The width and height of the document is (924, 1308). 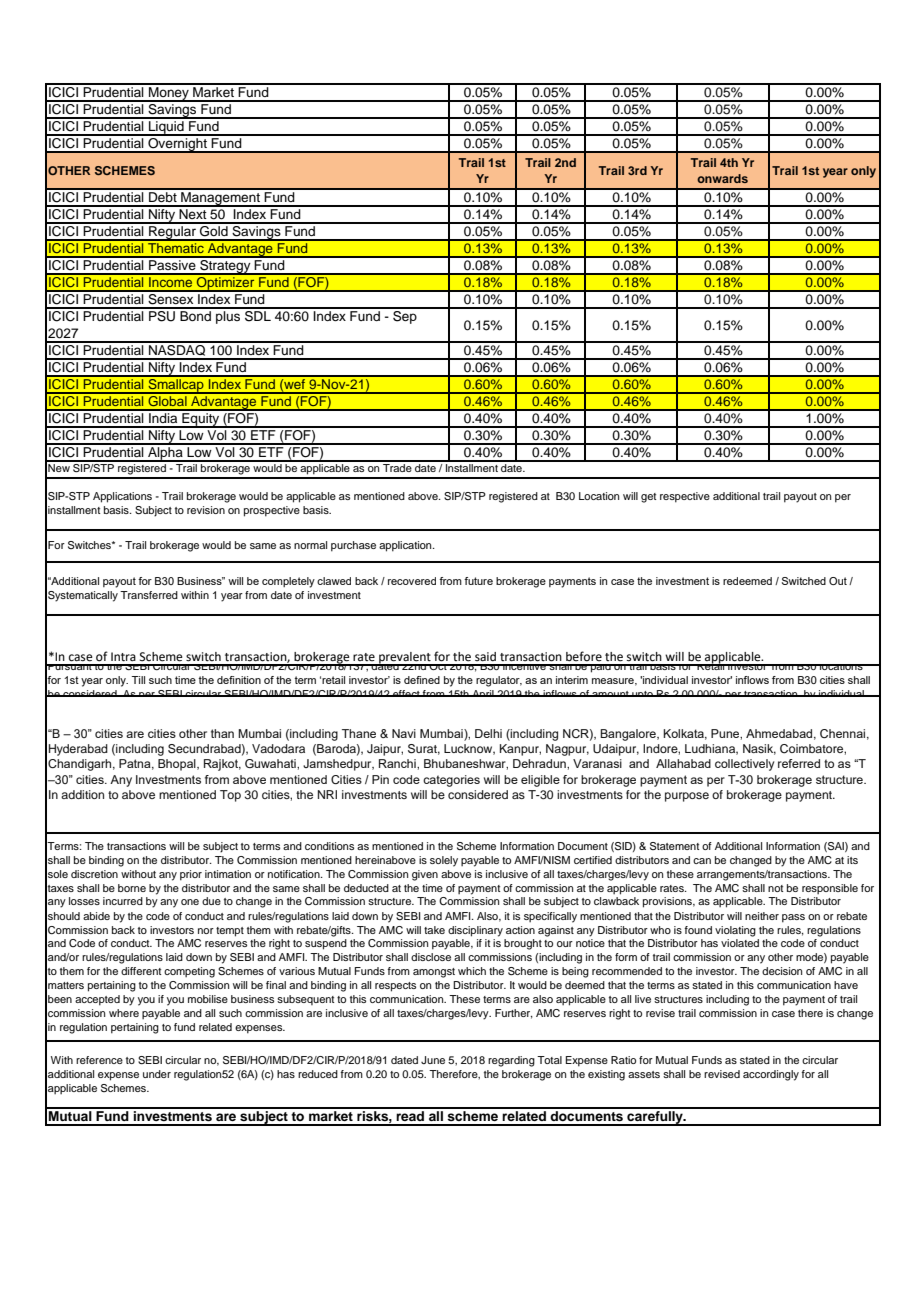 What do you see at coordinates (642, 694) in the document?
I see `upto` at bounding box center [642, 694].
